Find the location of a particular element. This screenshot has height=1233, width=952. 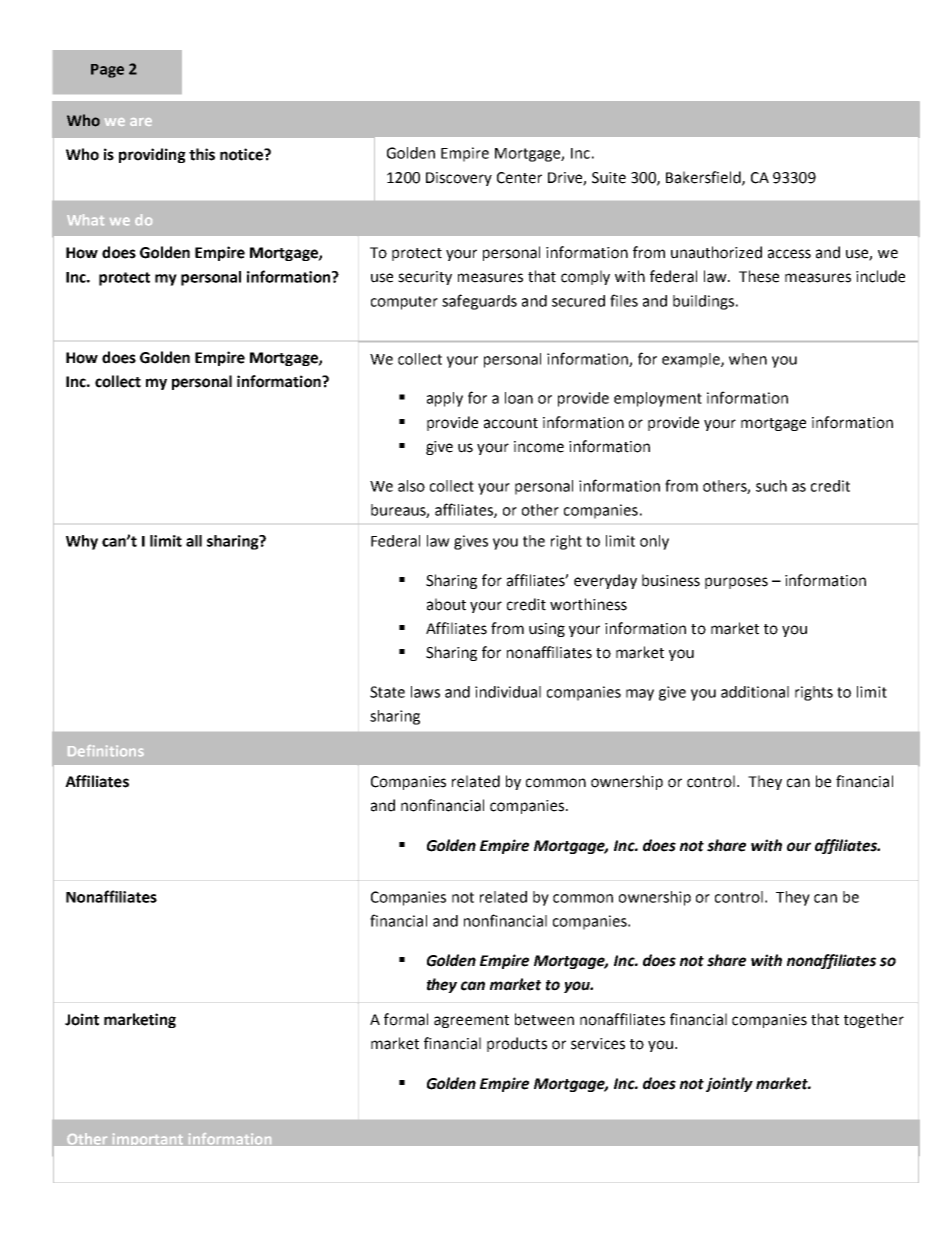

additional is located at coordinates (755, 692).
